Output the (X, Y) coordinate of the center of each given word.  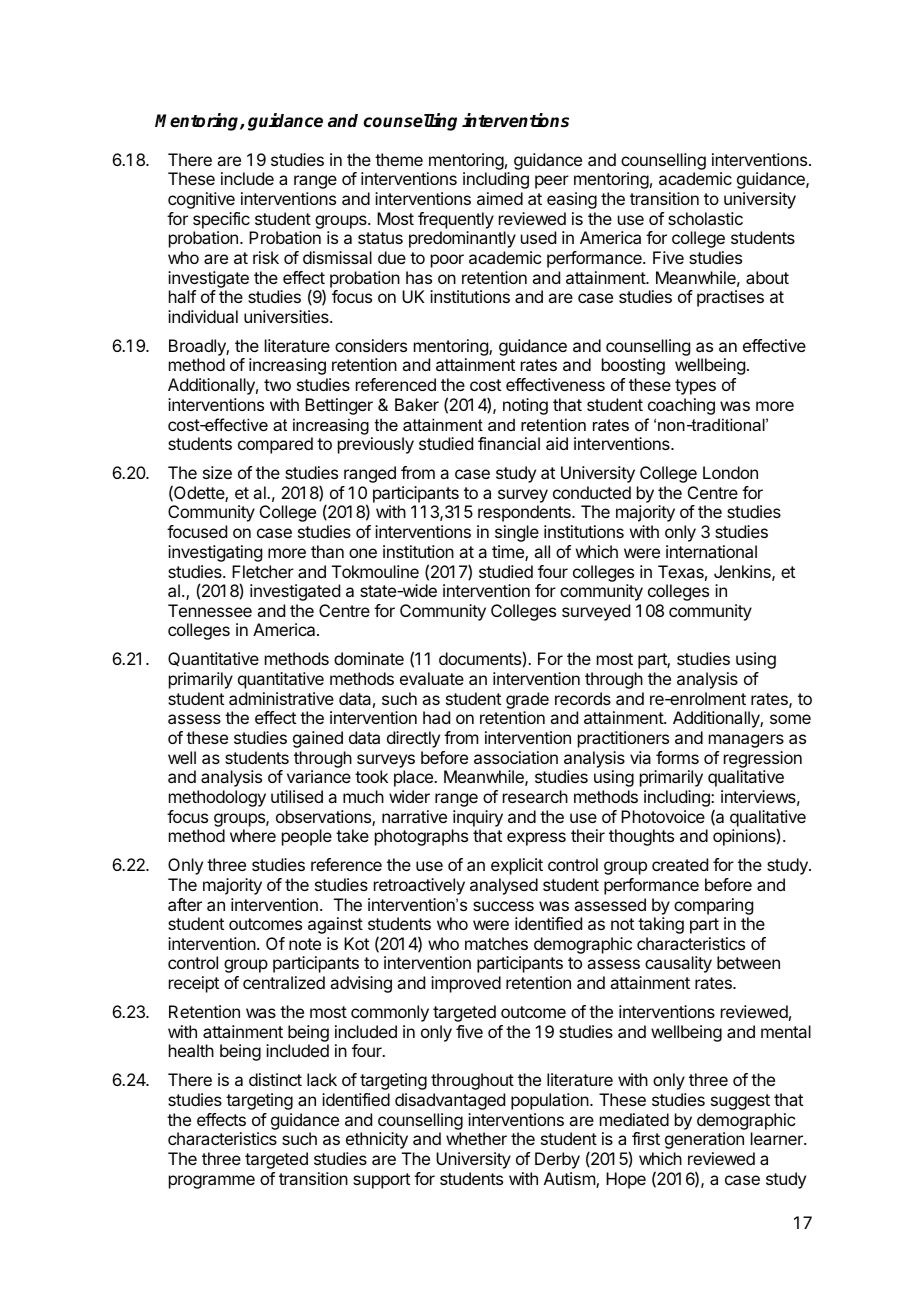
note (305, 944)
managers (746, 741)
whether (476, 1138)
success (503, 906)
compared (275, 445)
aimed (500, 198)
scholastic (705, 218)
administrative (281, 698)
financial (509, 443)
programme (212, 1182)
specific (221, 220)
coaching (681, 406)
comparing (713, 906)
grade (527, 700)
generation (704, 1140)
